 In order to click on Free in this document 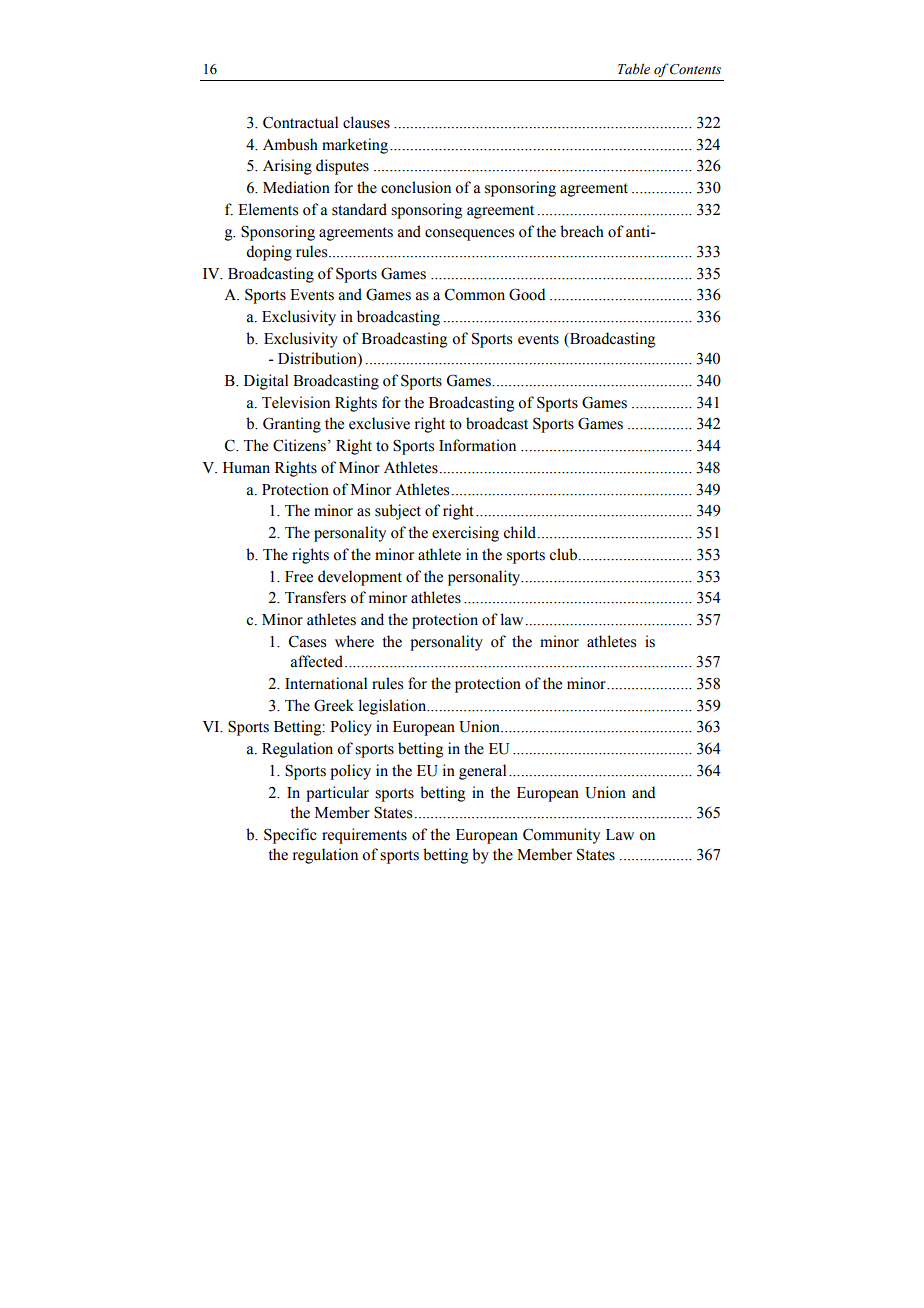, I will do `click(299, 577)`.
